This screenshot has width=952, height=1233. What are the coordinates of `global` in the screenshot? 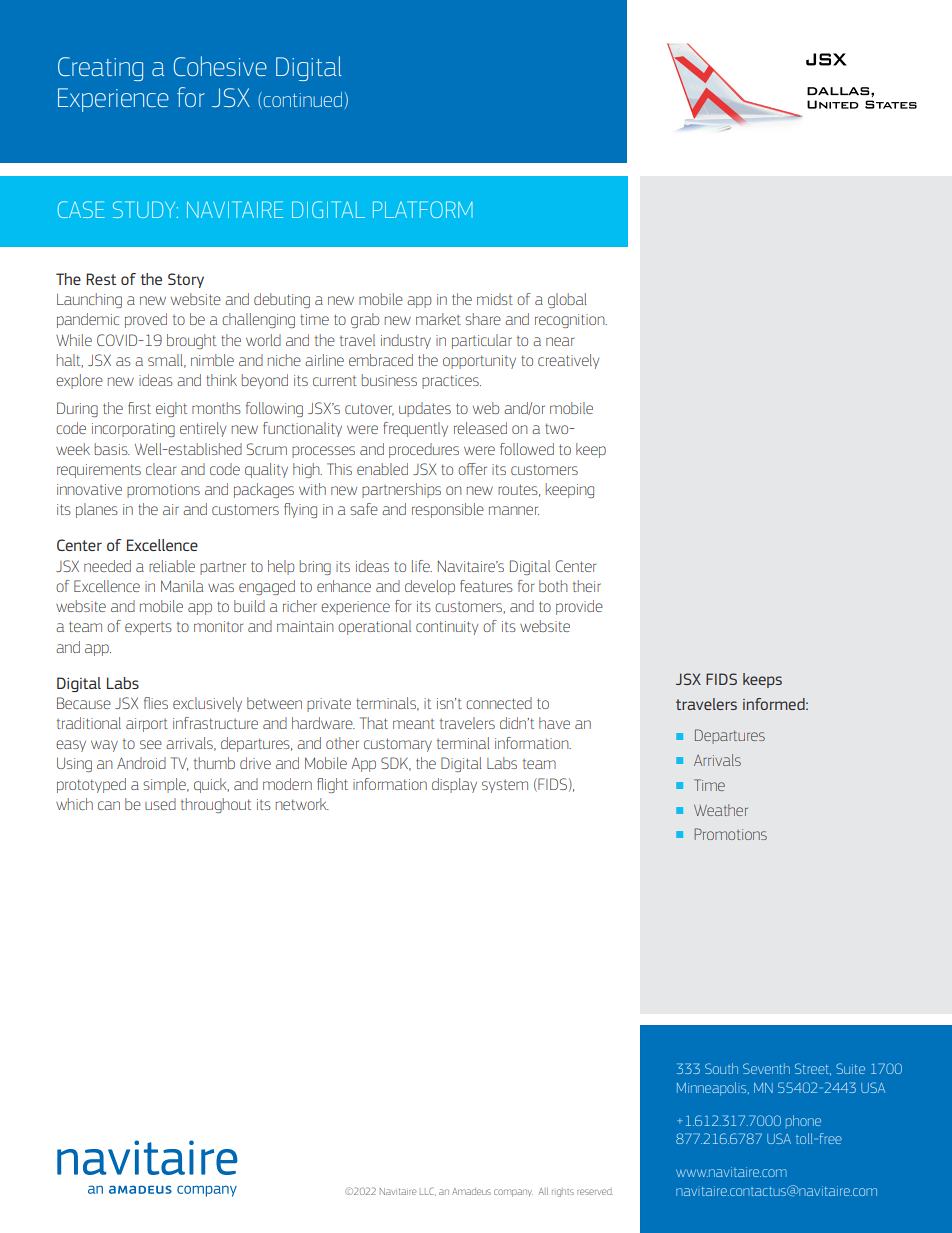 It's located at (567, 300).
